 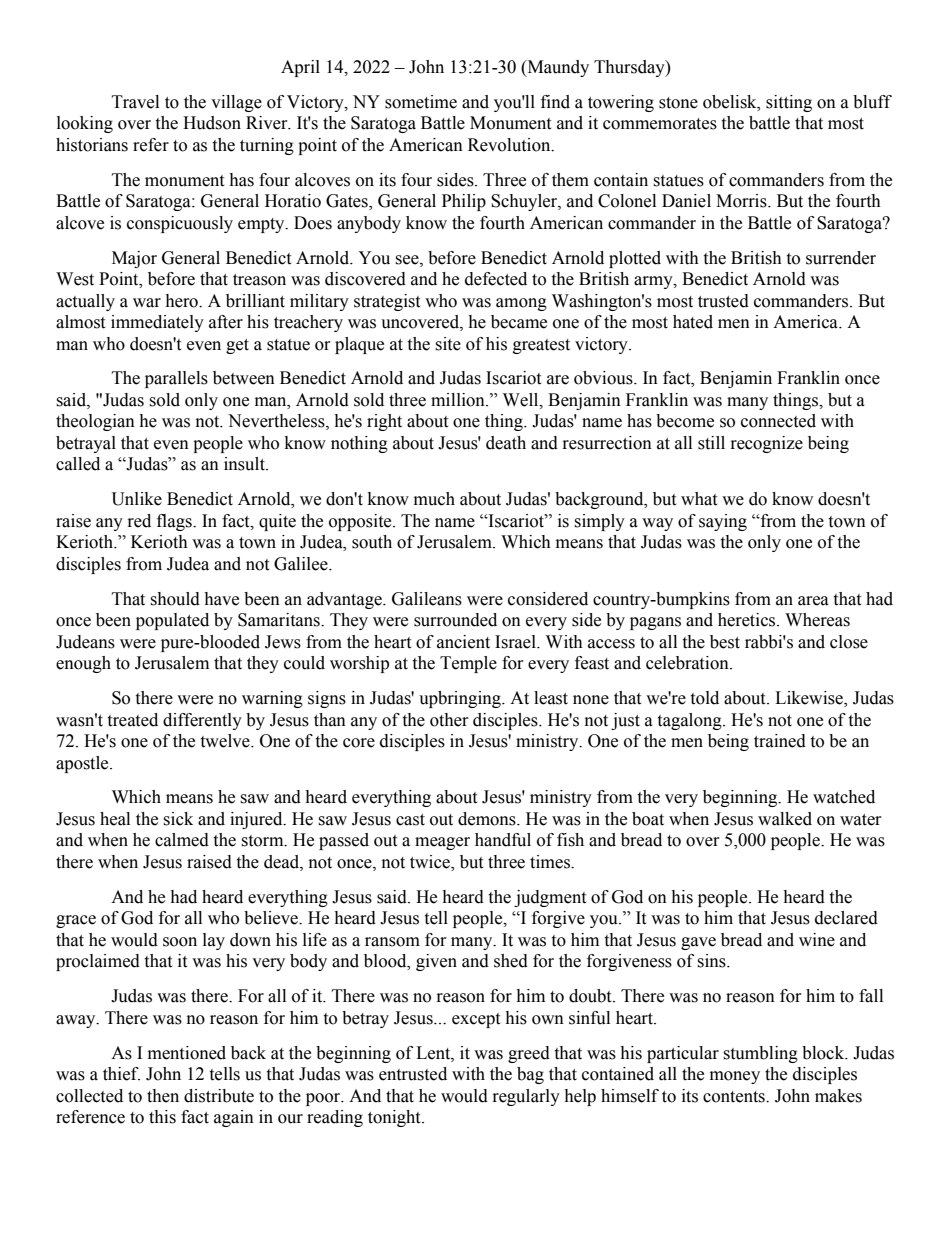 I want to click on should, so click(x=175, y=599).
